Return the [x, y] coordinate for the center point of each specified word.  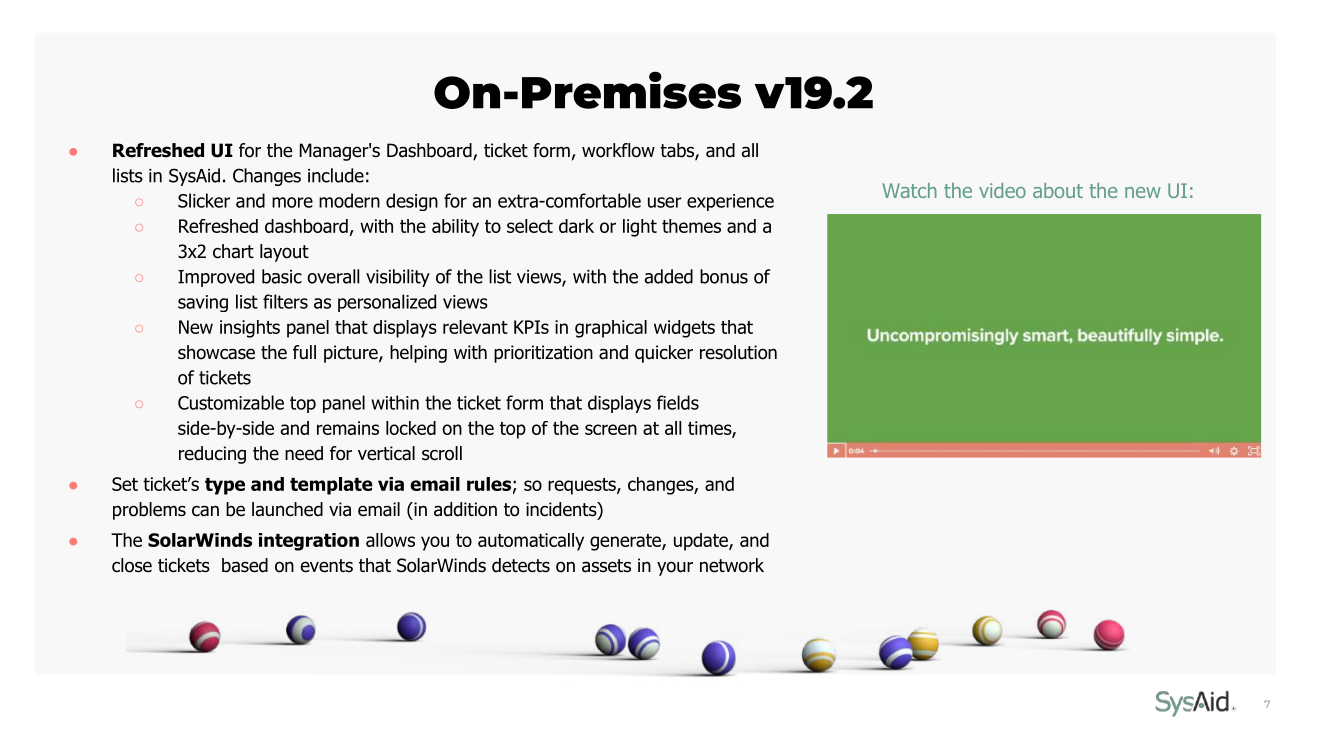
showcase [216, 352]
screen [611, 429]
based [245, 565]
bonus [724, 276]
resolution [738, 352]
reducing [212, 455]
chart [233, 251]
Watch [909, 190]
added [669, 276]
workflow [618, 150]
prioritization [543, 354]
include [336, 175]
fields [678, 402]
